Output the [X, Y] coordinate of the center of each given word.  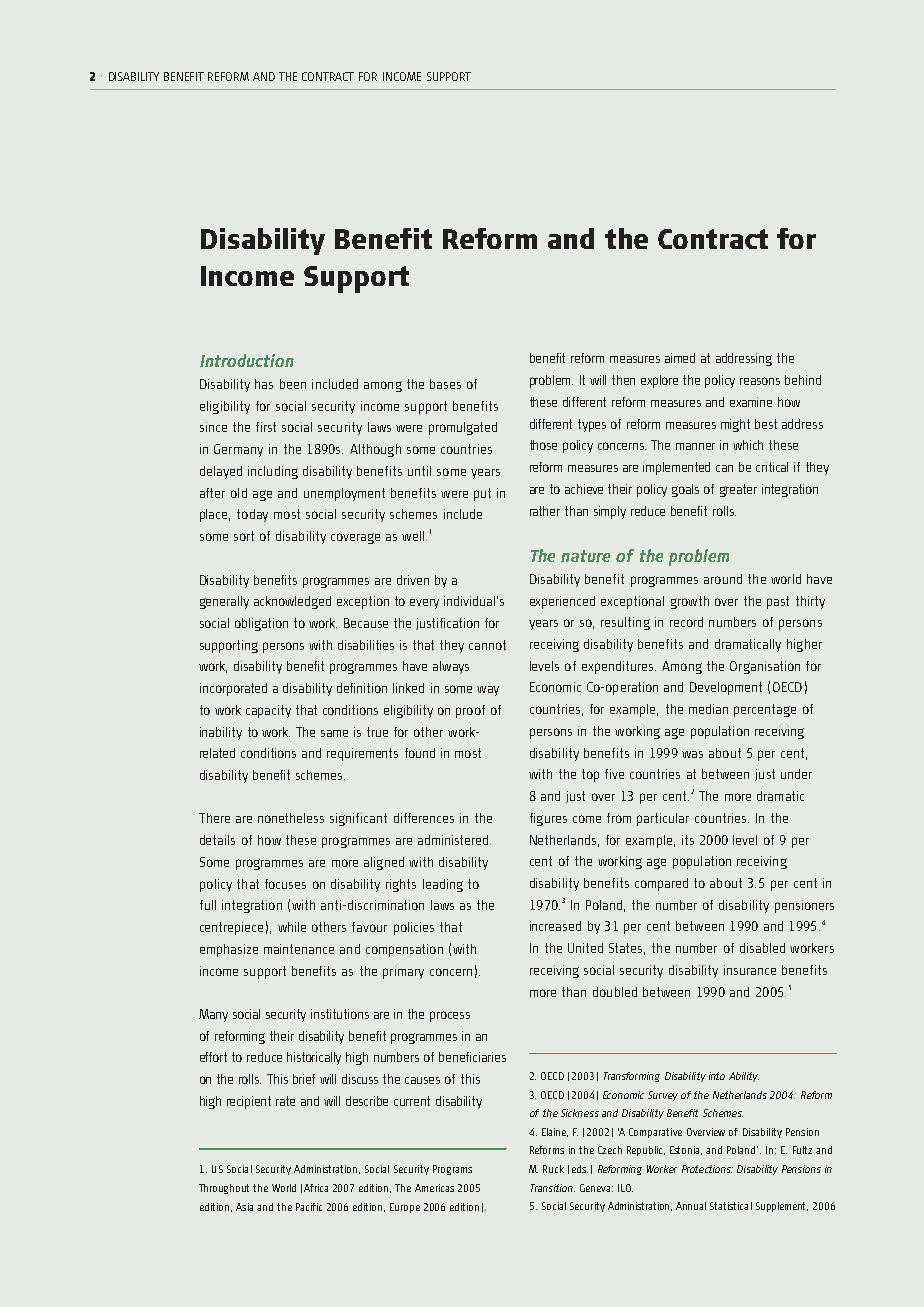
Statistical [731, 1206]
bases [445, 384]
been [293, 384]
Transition [553, 1188]
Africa [316, 1188]
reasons [760, 381]
